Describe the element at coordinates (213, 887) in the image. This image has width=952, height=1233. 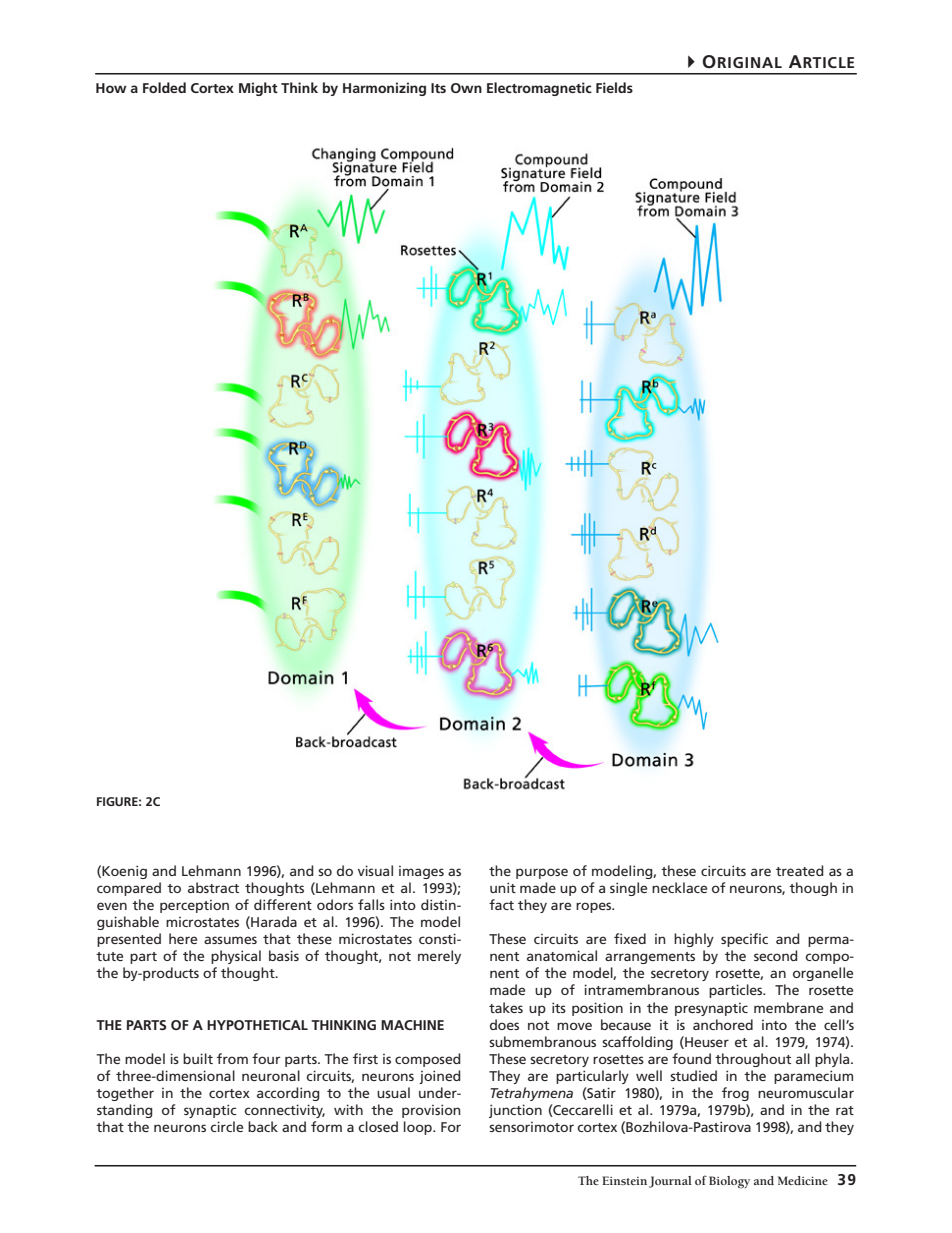
I see `abstract` at that location.
